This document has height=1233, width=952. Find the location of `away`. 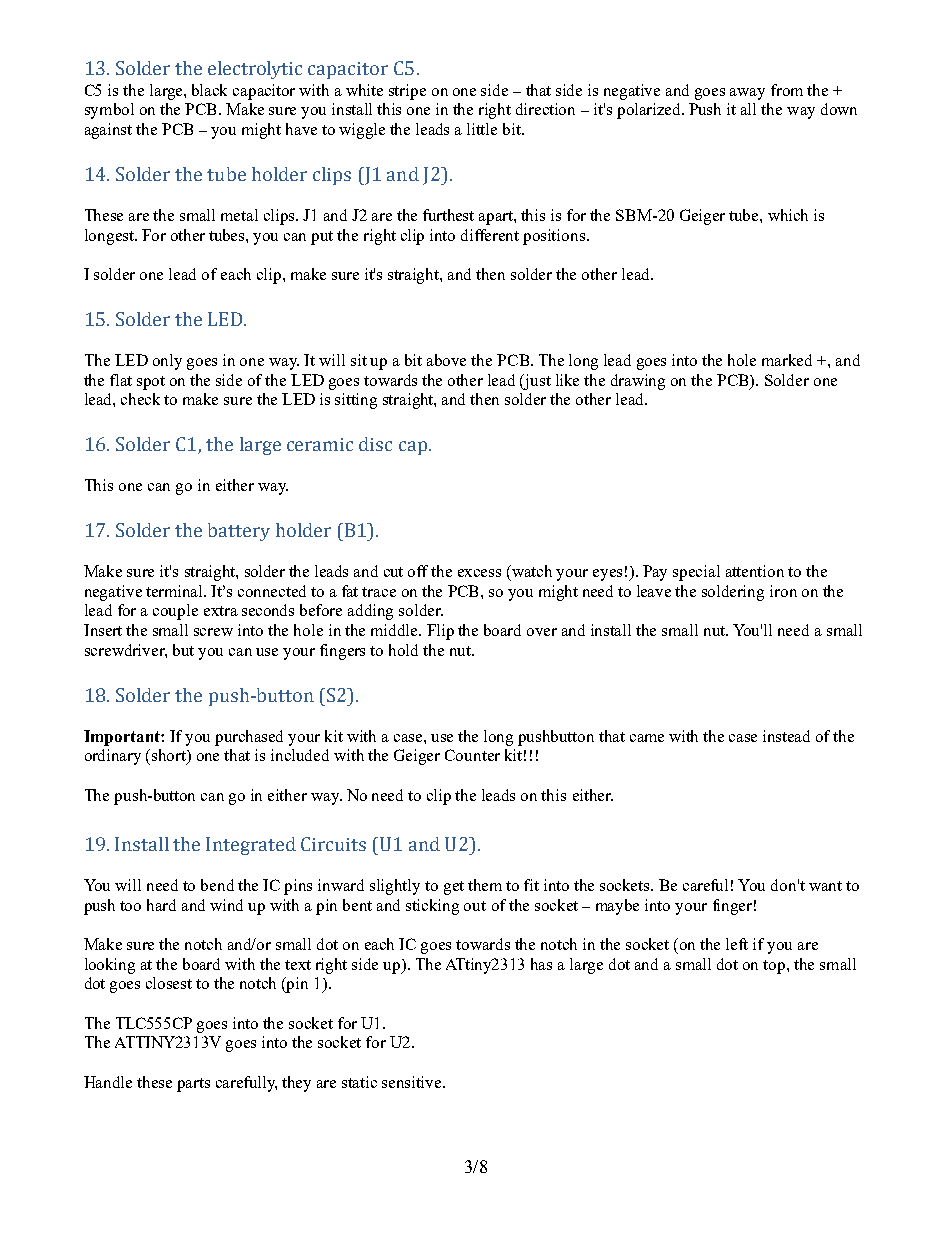

away is located at coordinates (747, 94).
